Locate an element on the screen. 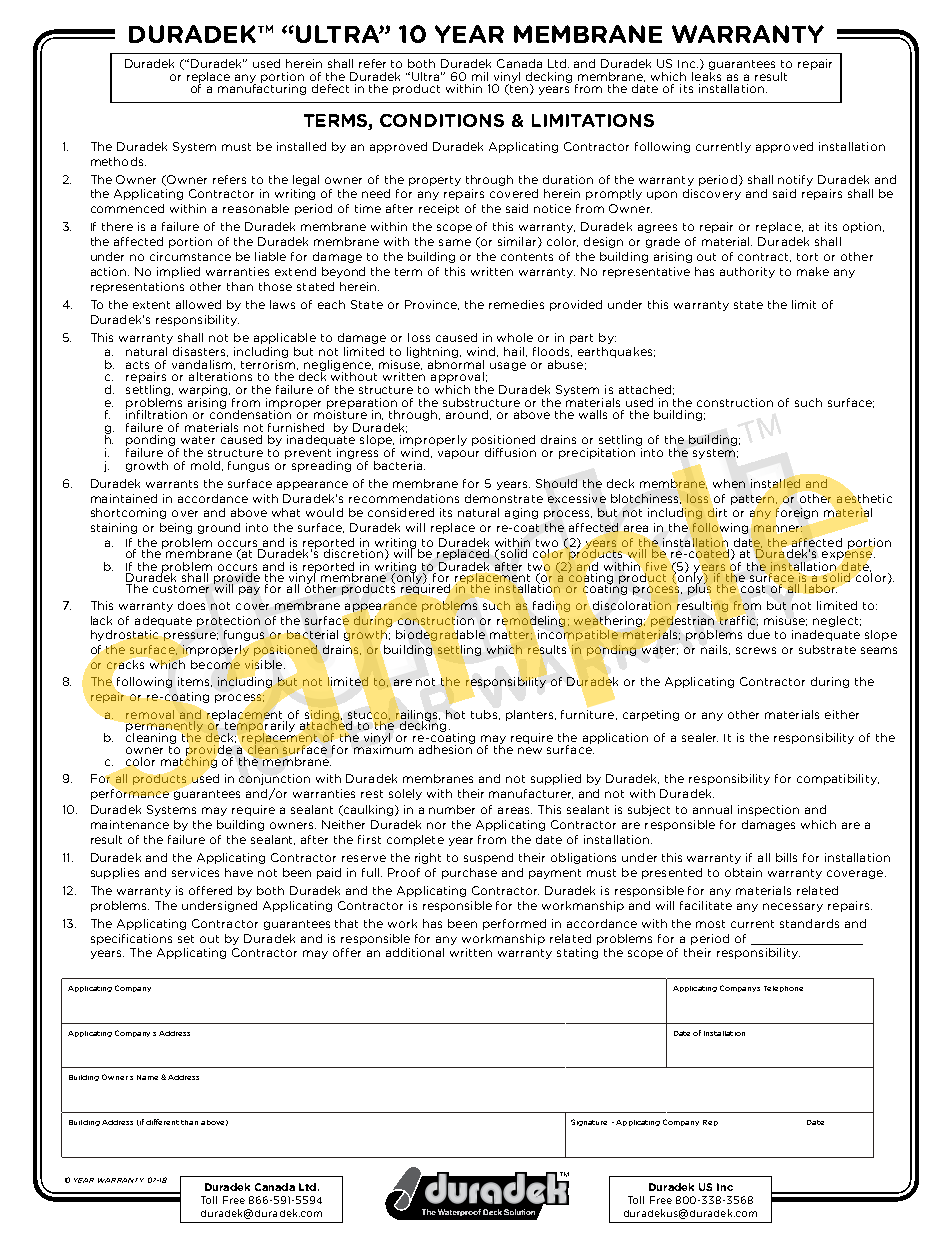  remodeling is located at coordinates (531, 621).
